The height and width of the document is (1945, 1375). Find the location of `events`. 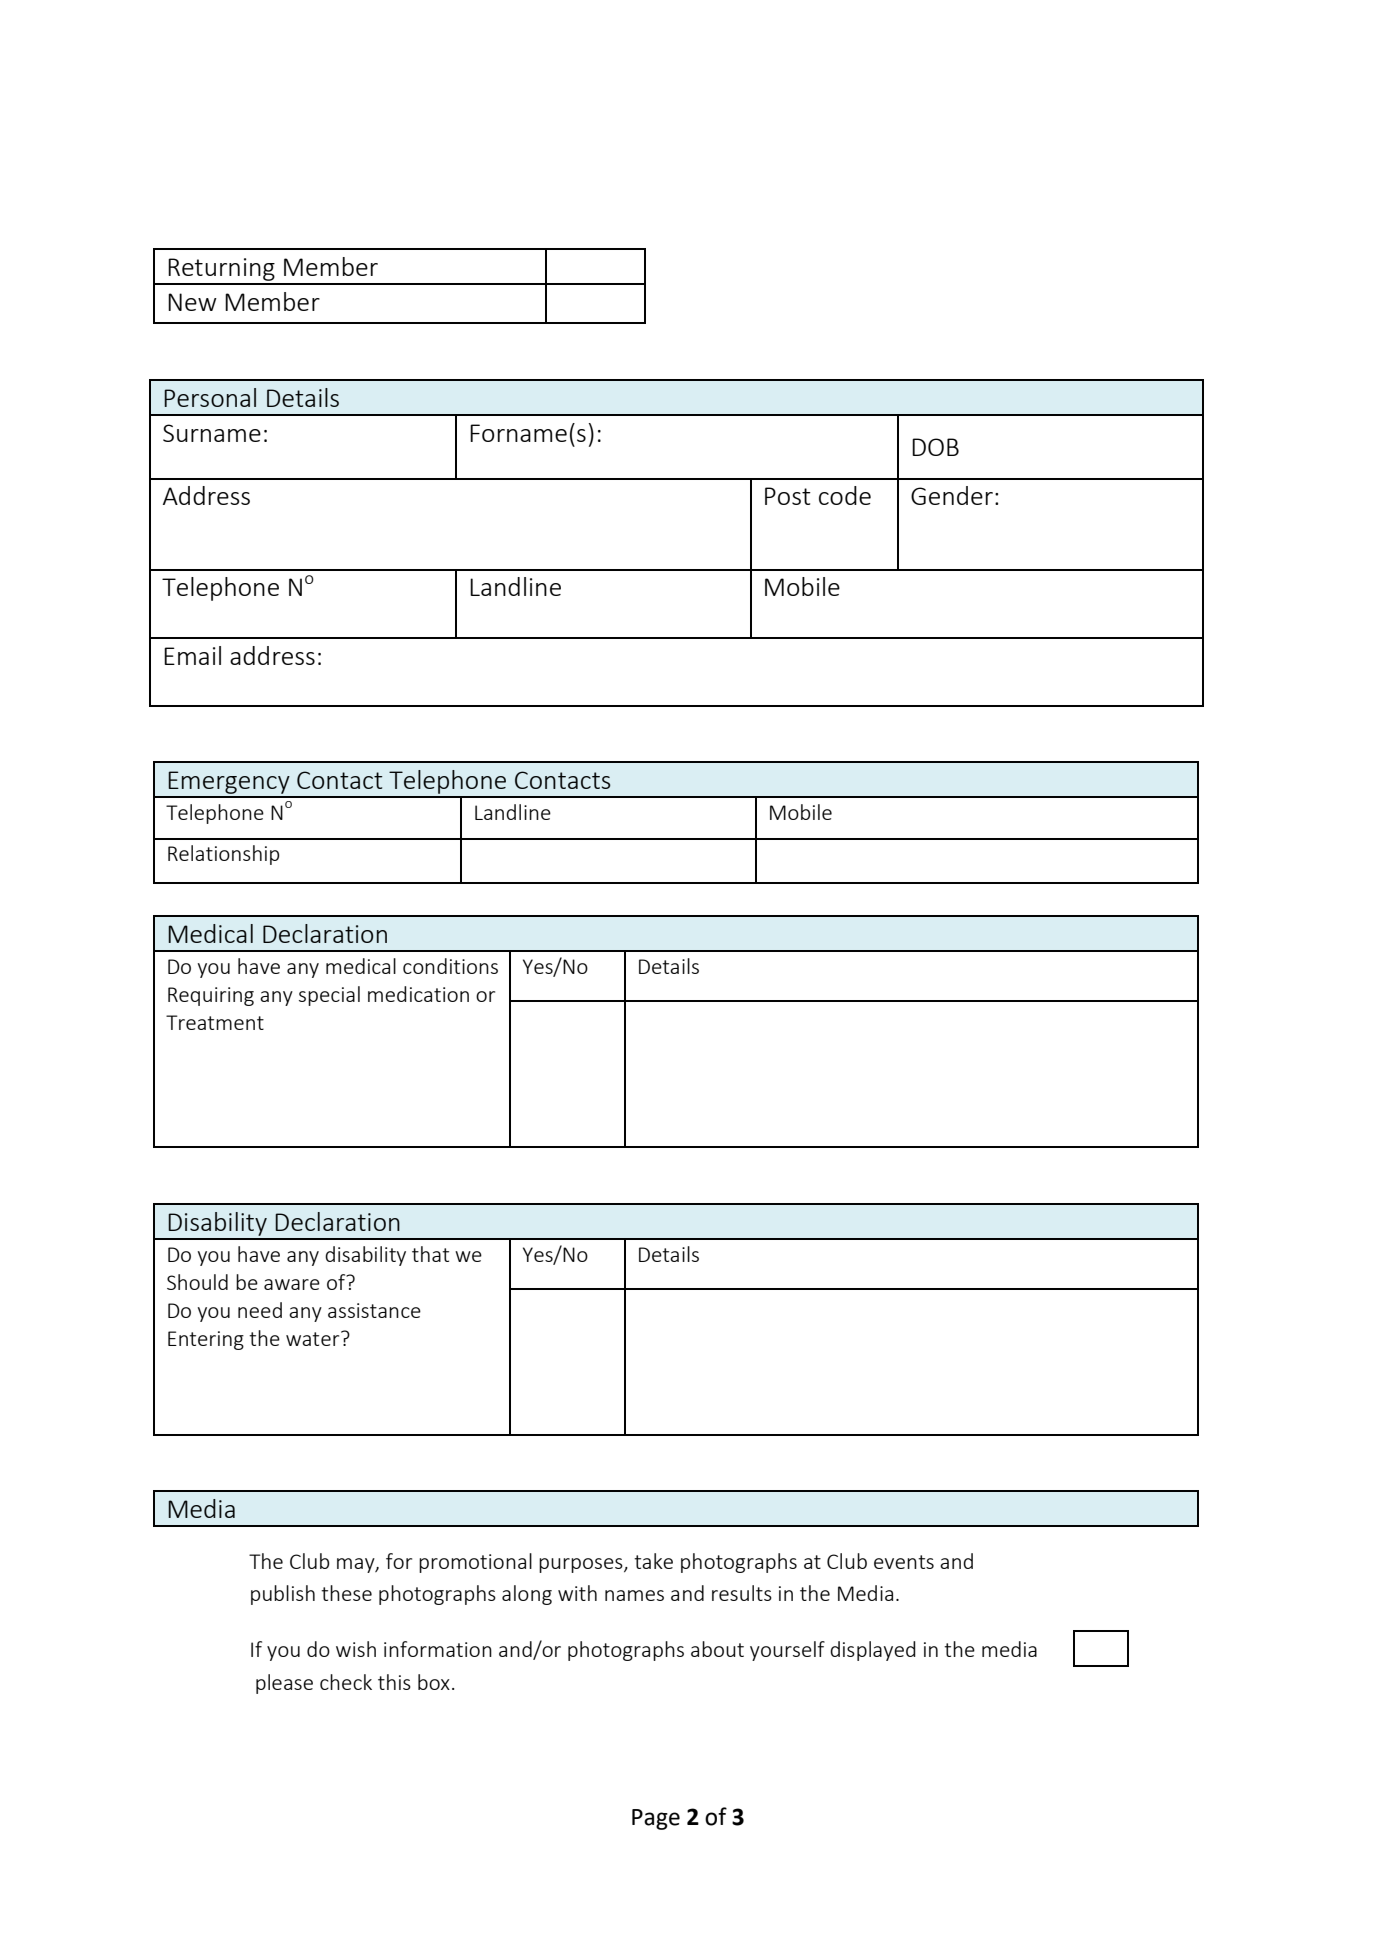

events is located at coordinates (904, 1562).
